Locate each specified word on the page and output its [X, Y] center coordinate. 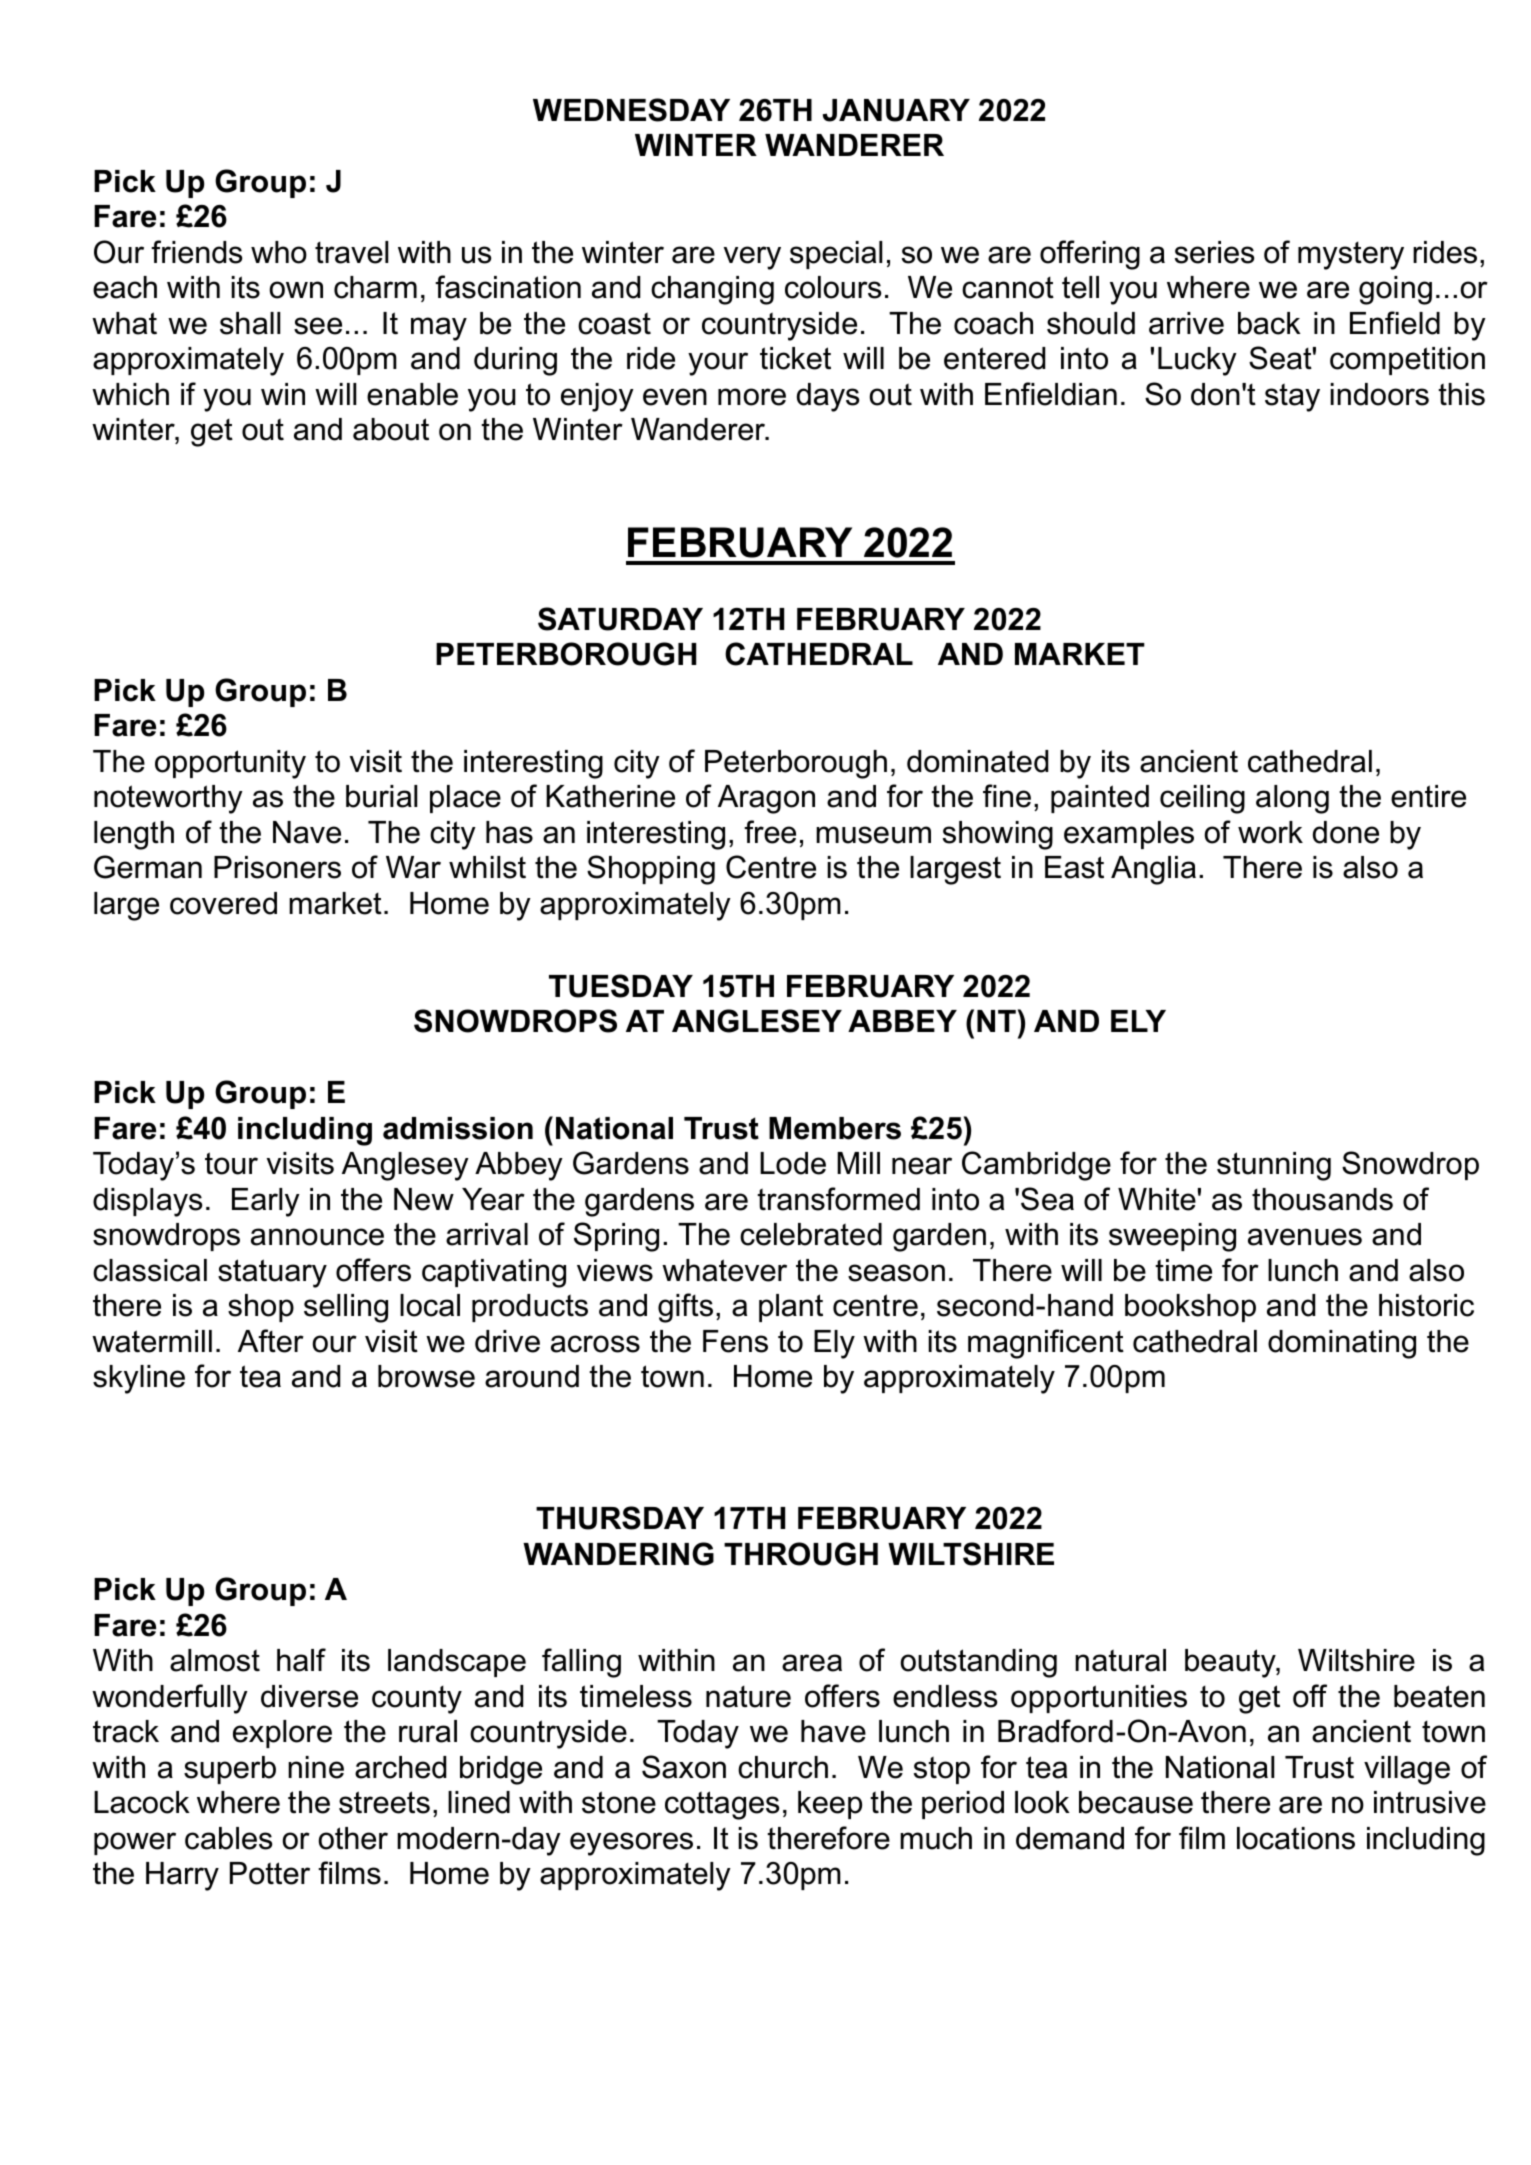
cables [228, 1838]
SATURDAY [620, 619]
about [391, 429]
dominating [1342, 1344]
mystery [1351, 256]
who [279, 252]
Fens [735, 1341]
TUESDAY [621, 986]
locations [1296, 1838]
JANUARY [896, 110]
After [271, 1341]
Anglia [1153, 870]
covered [223, 903]
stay [1292, 397]
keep [830, 1805]
